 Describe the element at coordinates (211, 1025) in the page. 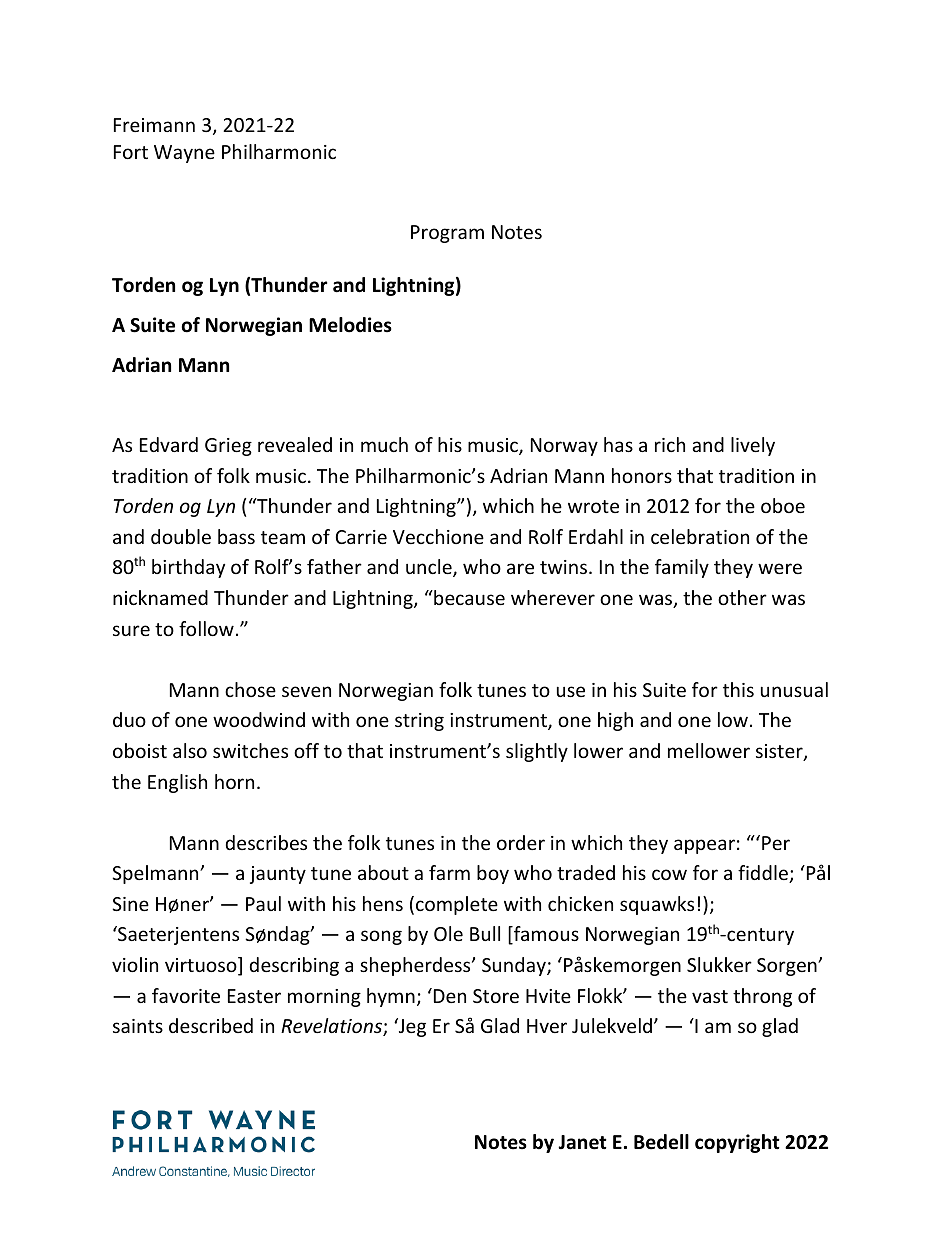

I see `described` at that location.
